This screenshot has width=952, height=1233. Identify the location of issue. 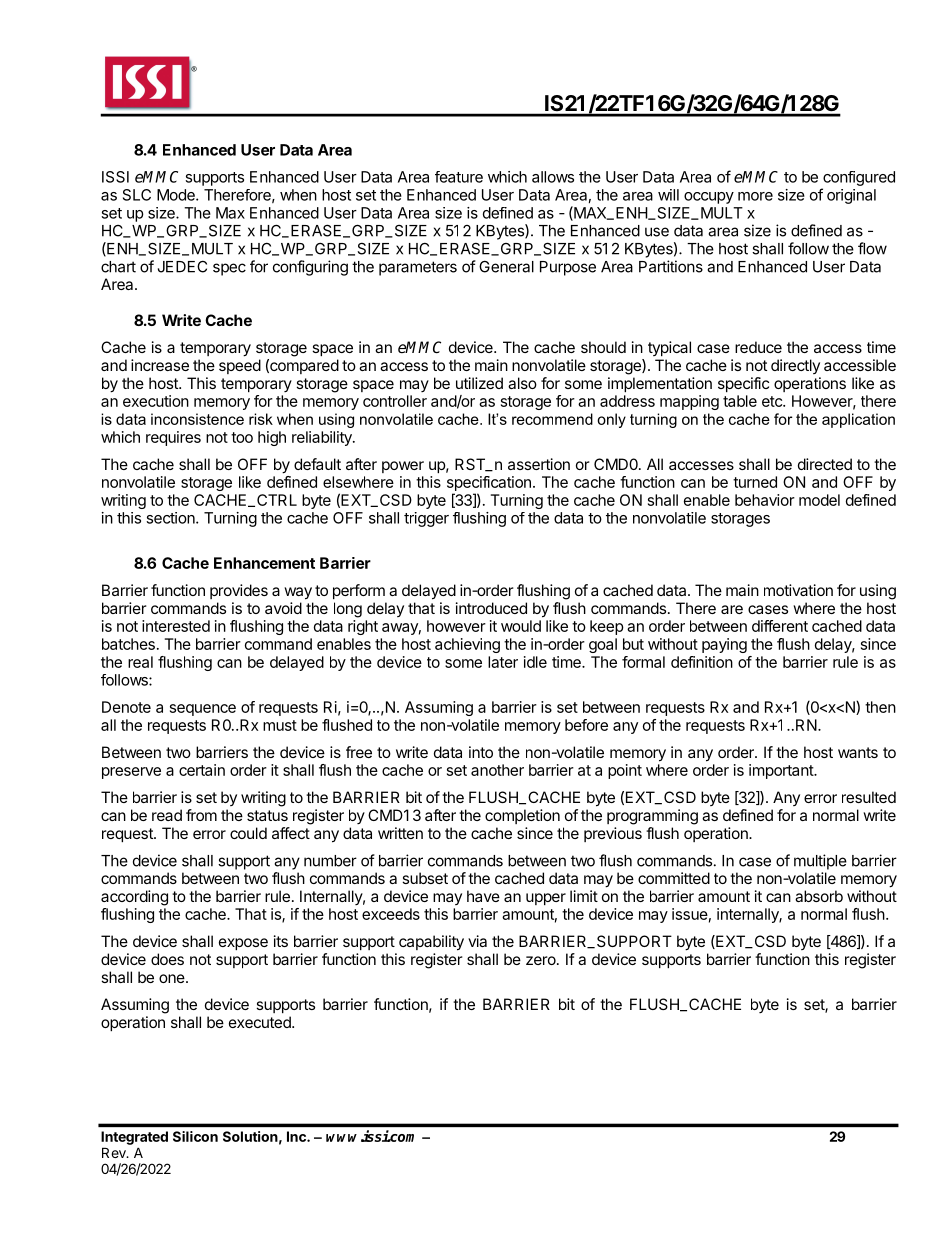
(690, 914).
